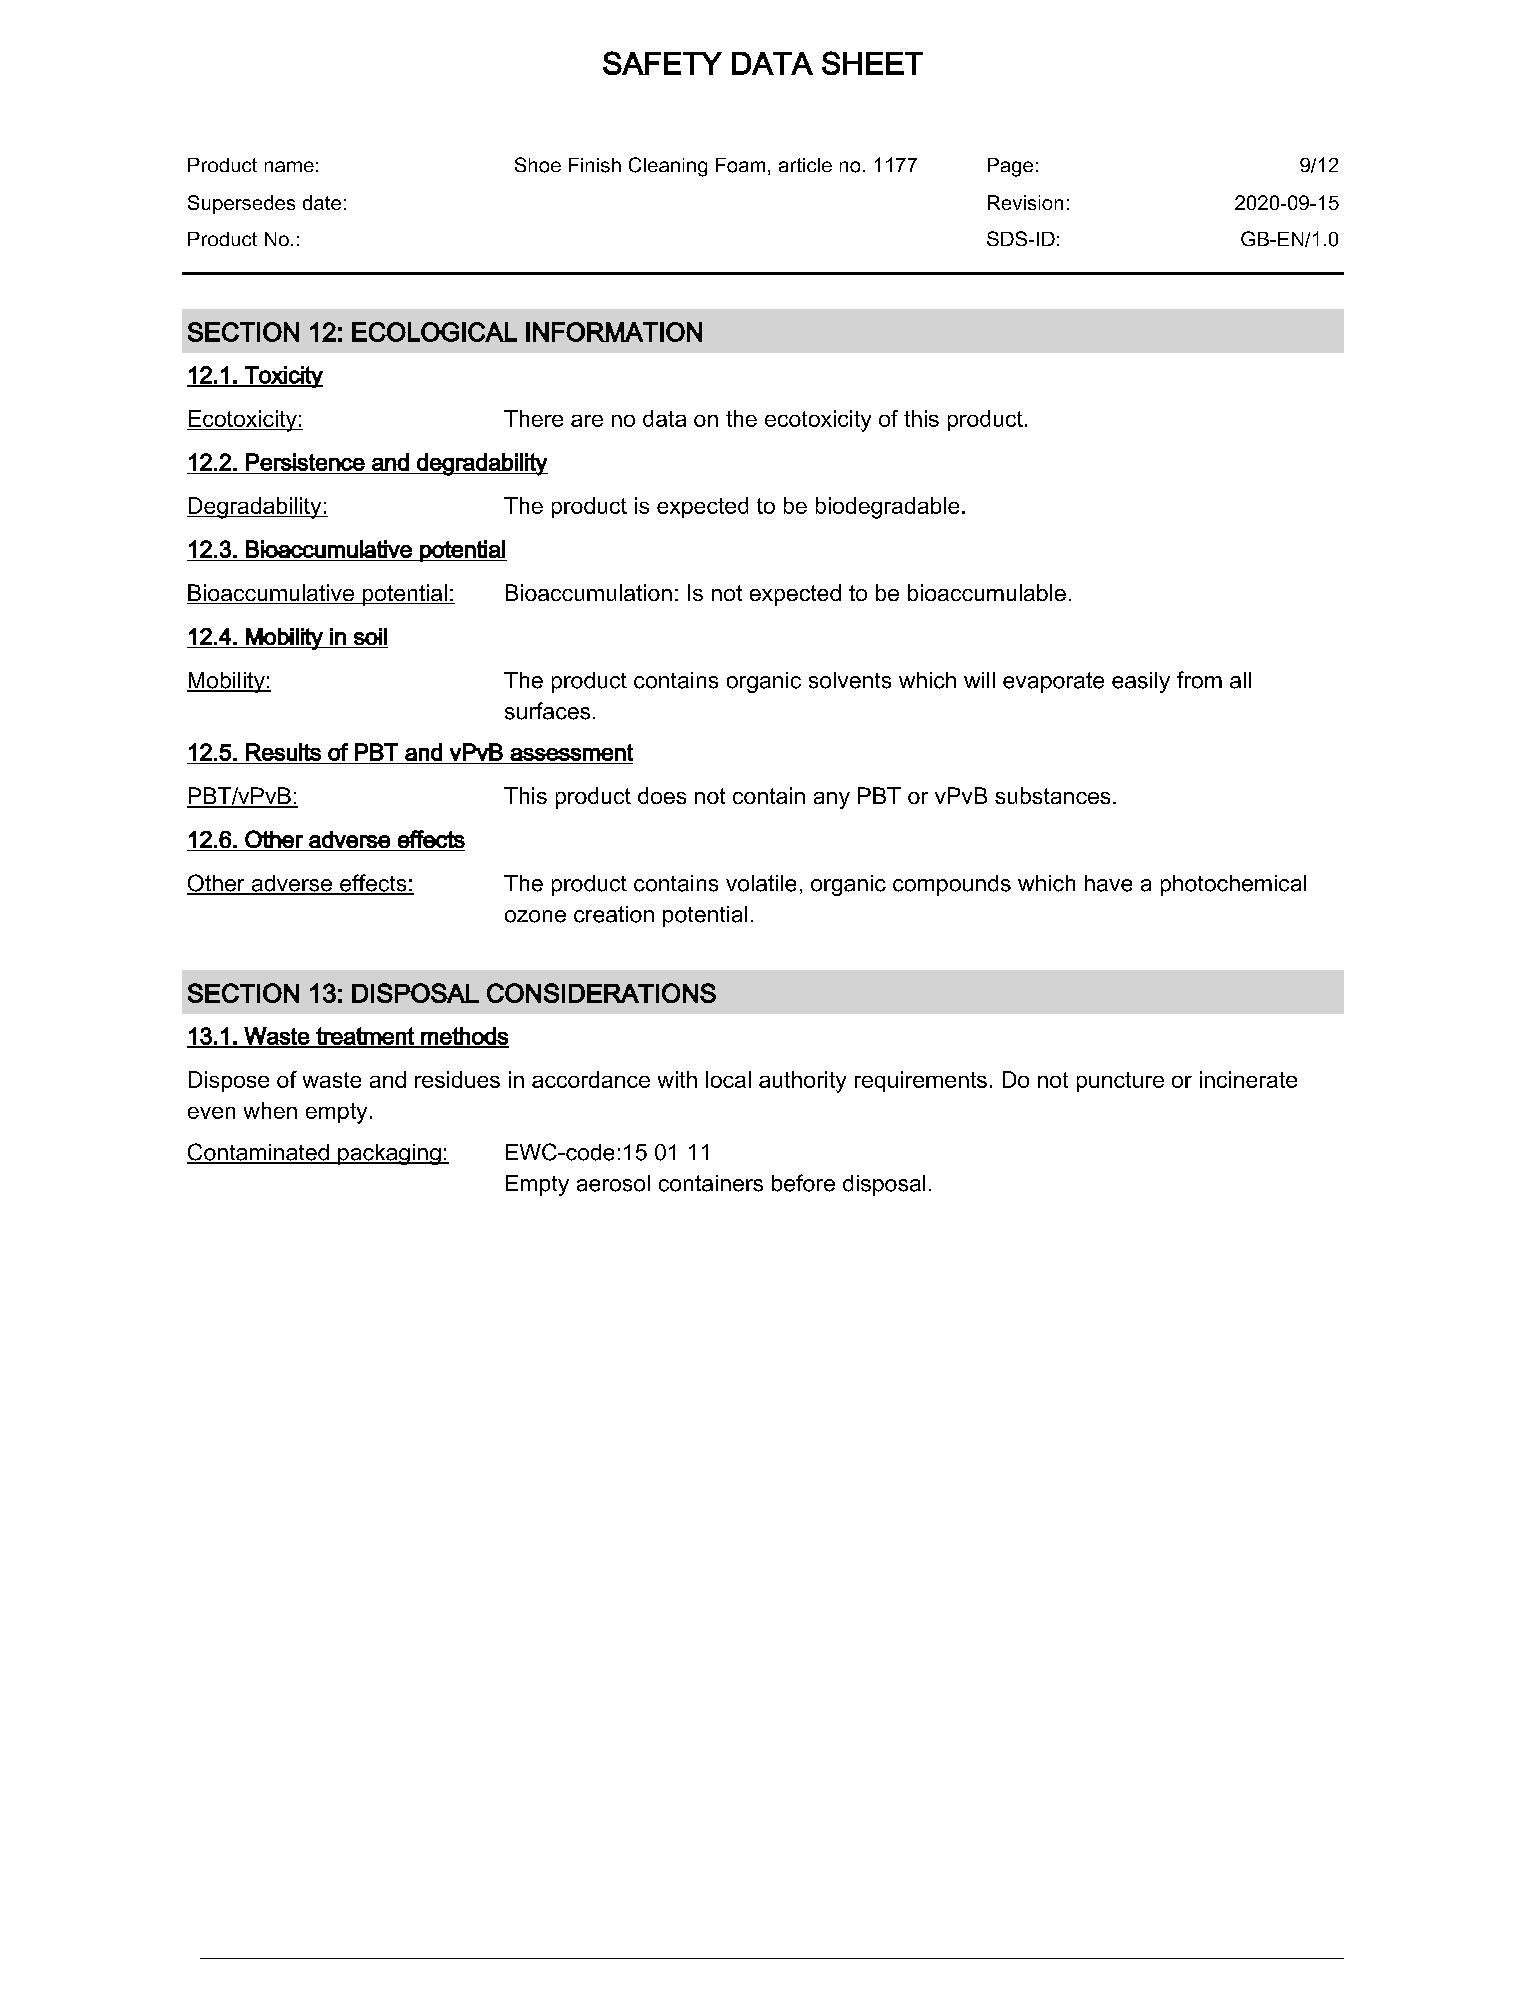 The width and height of the screenshot is (1526, 2012). What do you see at coordinates (662, 63) in the screenshot?
I see `SAFETY` at bounding box center [662, 63].
